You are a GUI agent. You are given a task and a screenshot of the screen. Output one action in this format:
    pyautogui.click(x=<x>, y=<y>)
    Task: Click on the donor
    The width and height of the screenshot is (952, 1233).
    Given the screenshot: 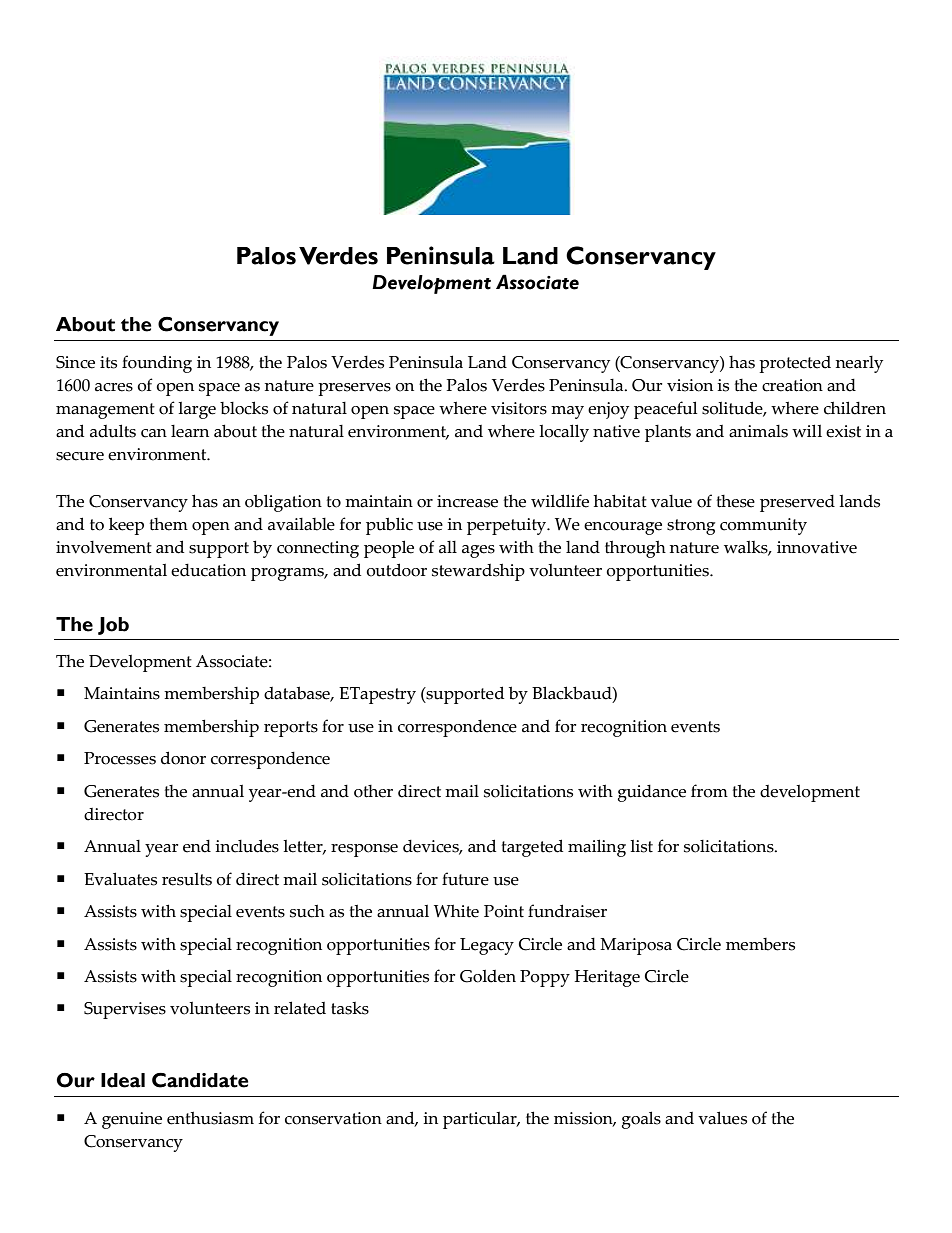 What is the action you would take?
    pyautogui.click(x=183, y=758)
